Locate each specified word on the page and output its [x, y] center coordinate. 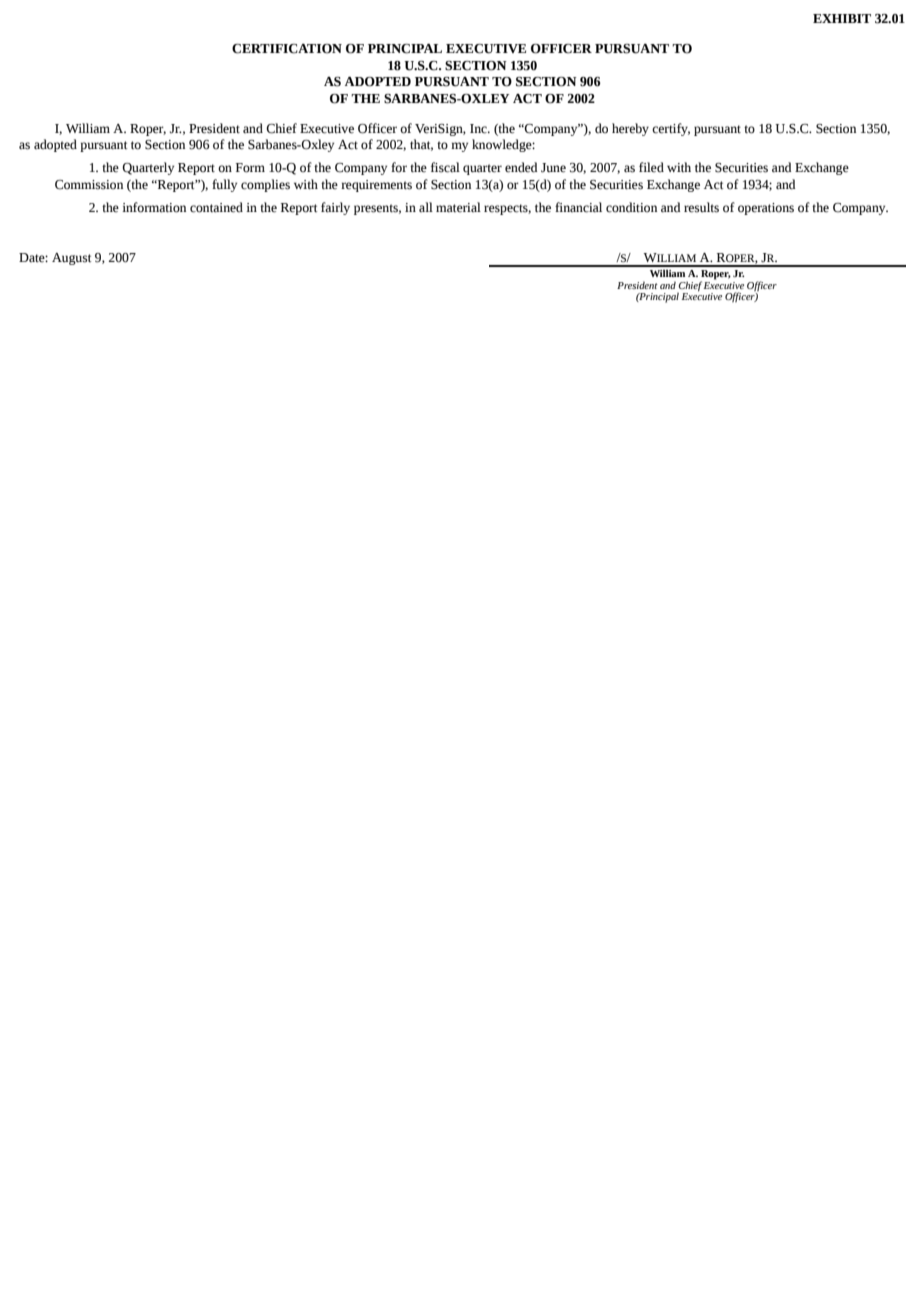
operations [766, 209]
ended [521, 167]
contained [216, 207]
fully [224, 185]
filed [651, 167]
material [458, 207]
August [71, 259]
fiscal [445, 167]
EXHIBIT [842, 18]
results [701, 207]
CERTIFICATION [287, 49]
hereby [630, 129]
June [553, 168]
